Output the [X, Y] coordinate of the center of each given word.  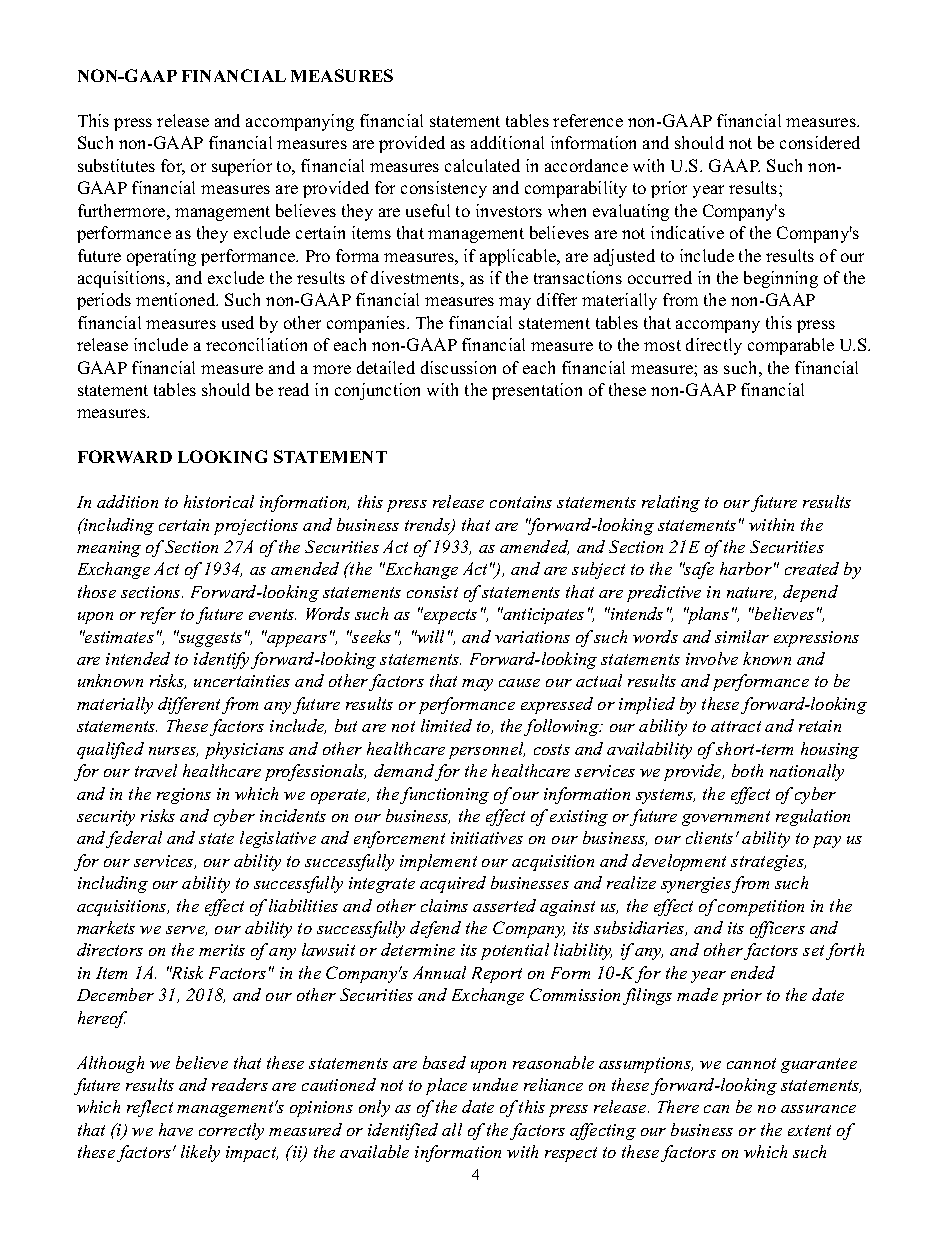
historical [219, 501]
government [726, 818]
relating [671, 503]
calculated [482, 165]
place [446, 1086]
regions [184, 796]
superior [242, 167]
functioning [444, 795]
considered [820, 142]
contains [521, 502]
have [176, 1129]
